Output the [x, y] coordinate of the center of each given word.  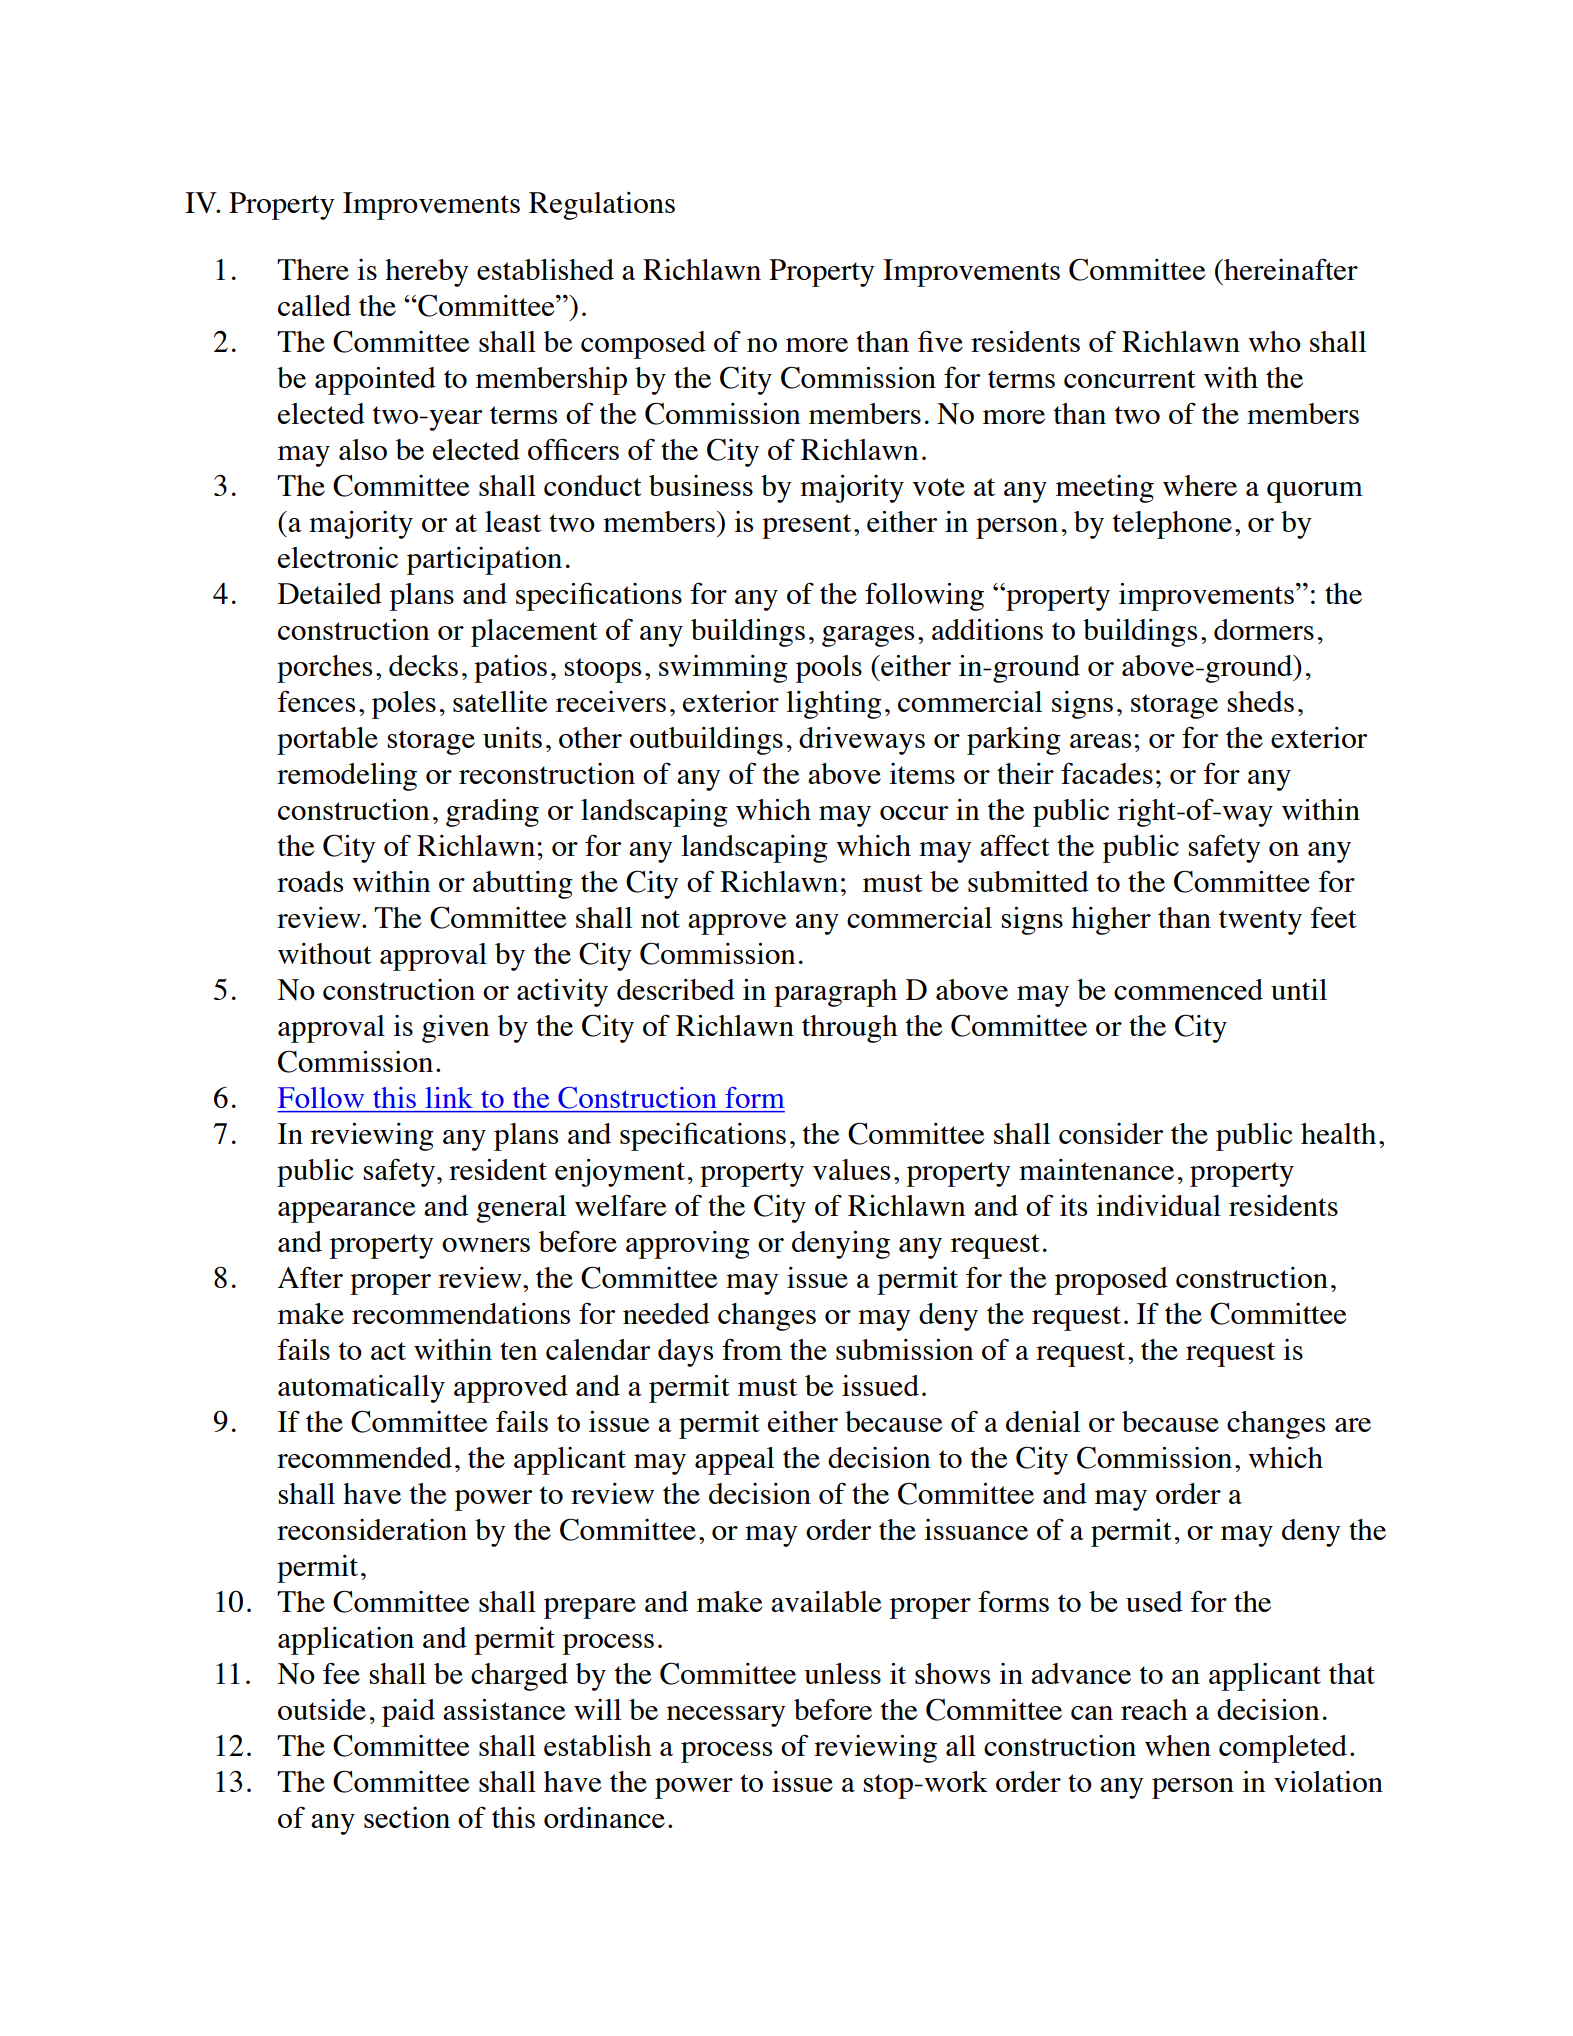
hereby [427, 273]
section [407, 1817]
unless [842, 1673]
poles [404, 705]
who [1274, 341]
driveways [862, 741]
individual [1158, 1205]
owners [486, 1245]
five [940, 341]
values [851, 1169]
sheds [1260, 701]
